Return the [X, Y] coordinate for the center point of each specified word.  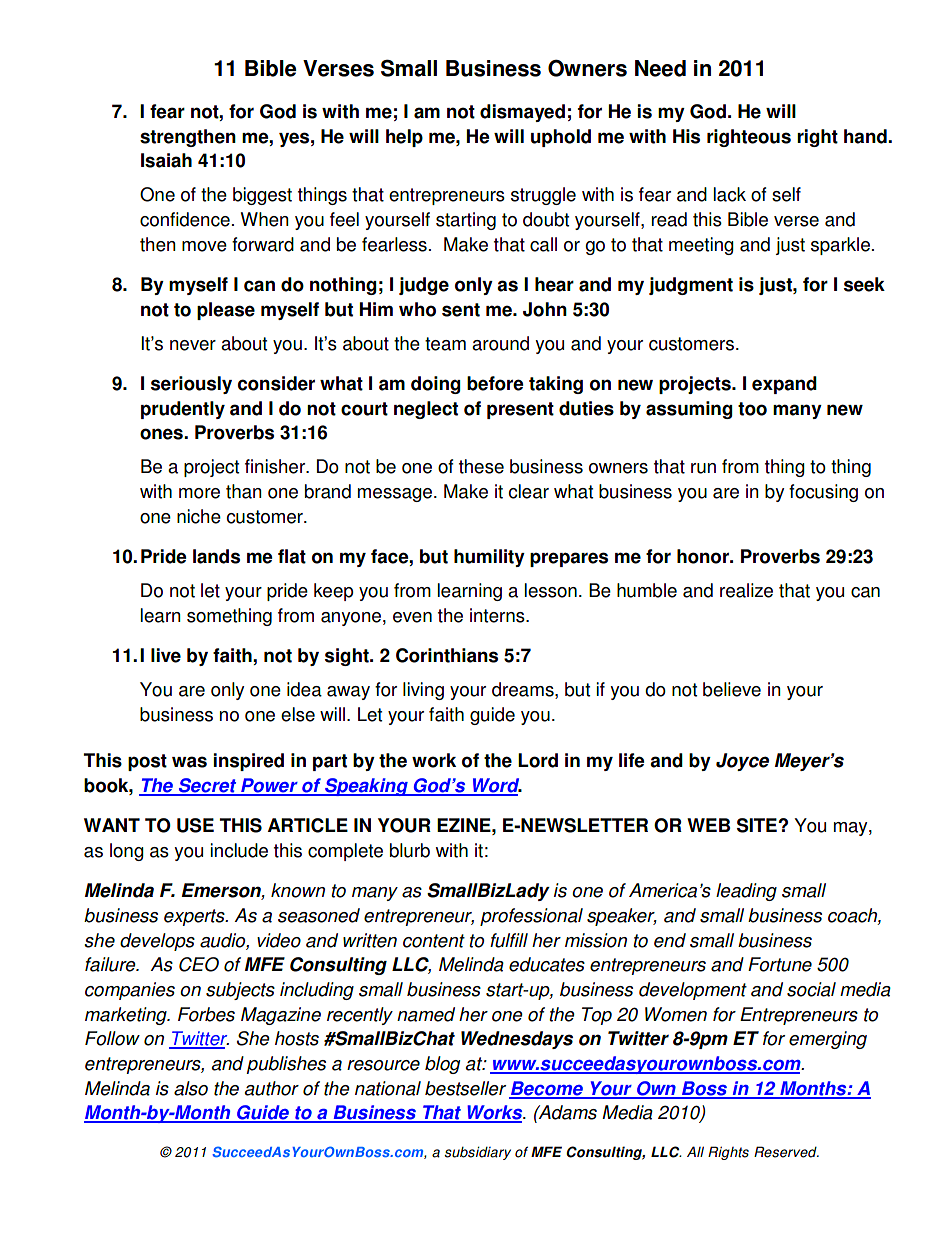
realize [746, 590]
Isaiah [166, 160]
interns [498, 615]
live [166, 655]
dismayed [522, 113]
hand [866, 136]
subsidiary [477, 1153]
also [191, 1088]
